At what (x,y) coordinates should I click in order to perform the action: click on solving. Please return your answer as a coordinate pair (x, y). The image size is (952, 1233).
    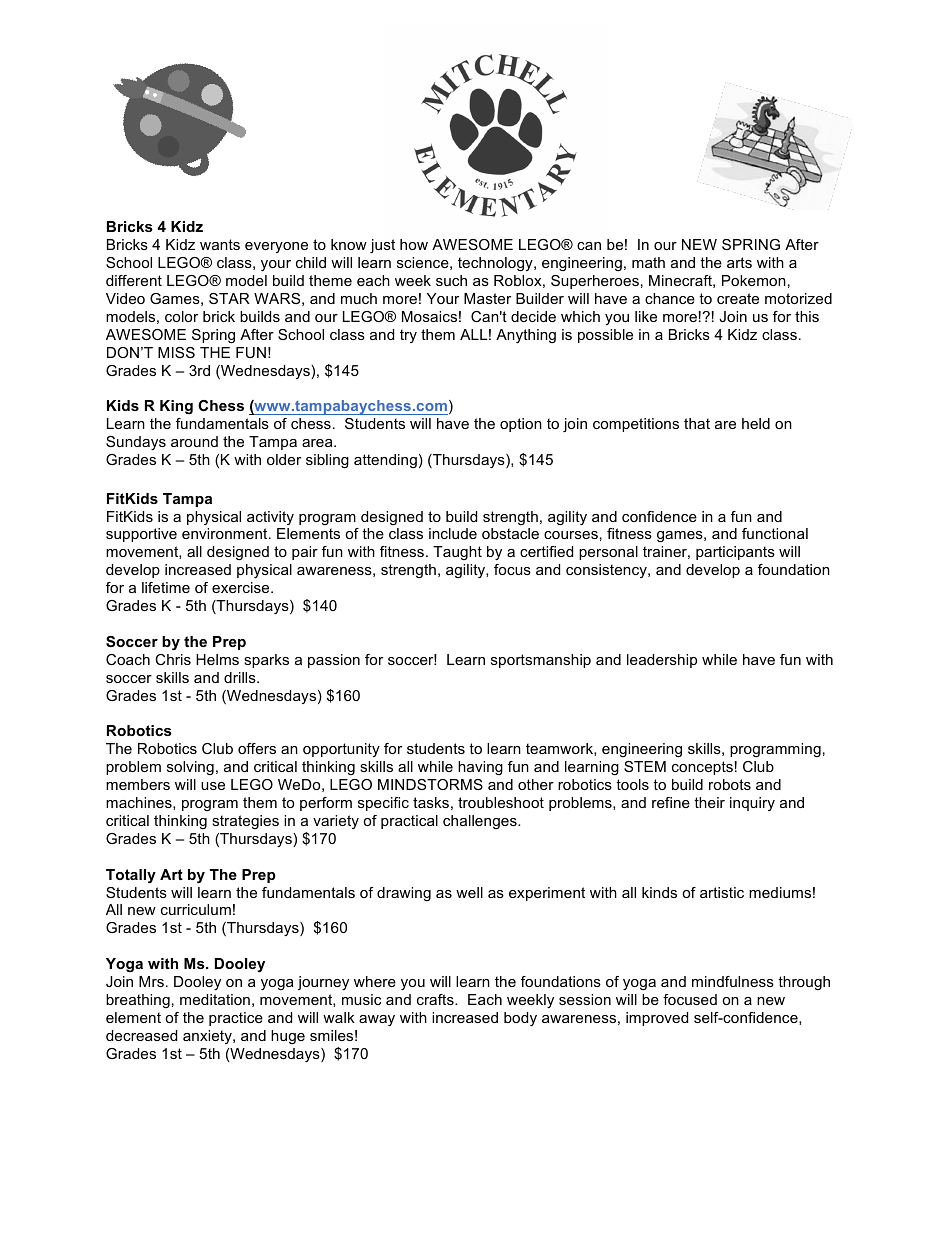
    Looking at the image, I should click on (190, 768).
